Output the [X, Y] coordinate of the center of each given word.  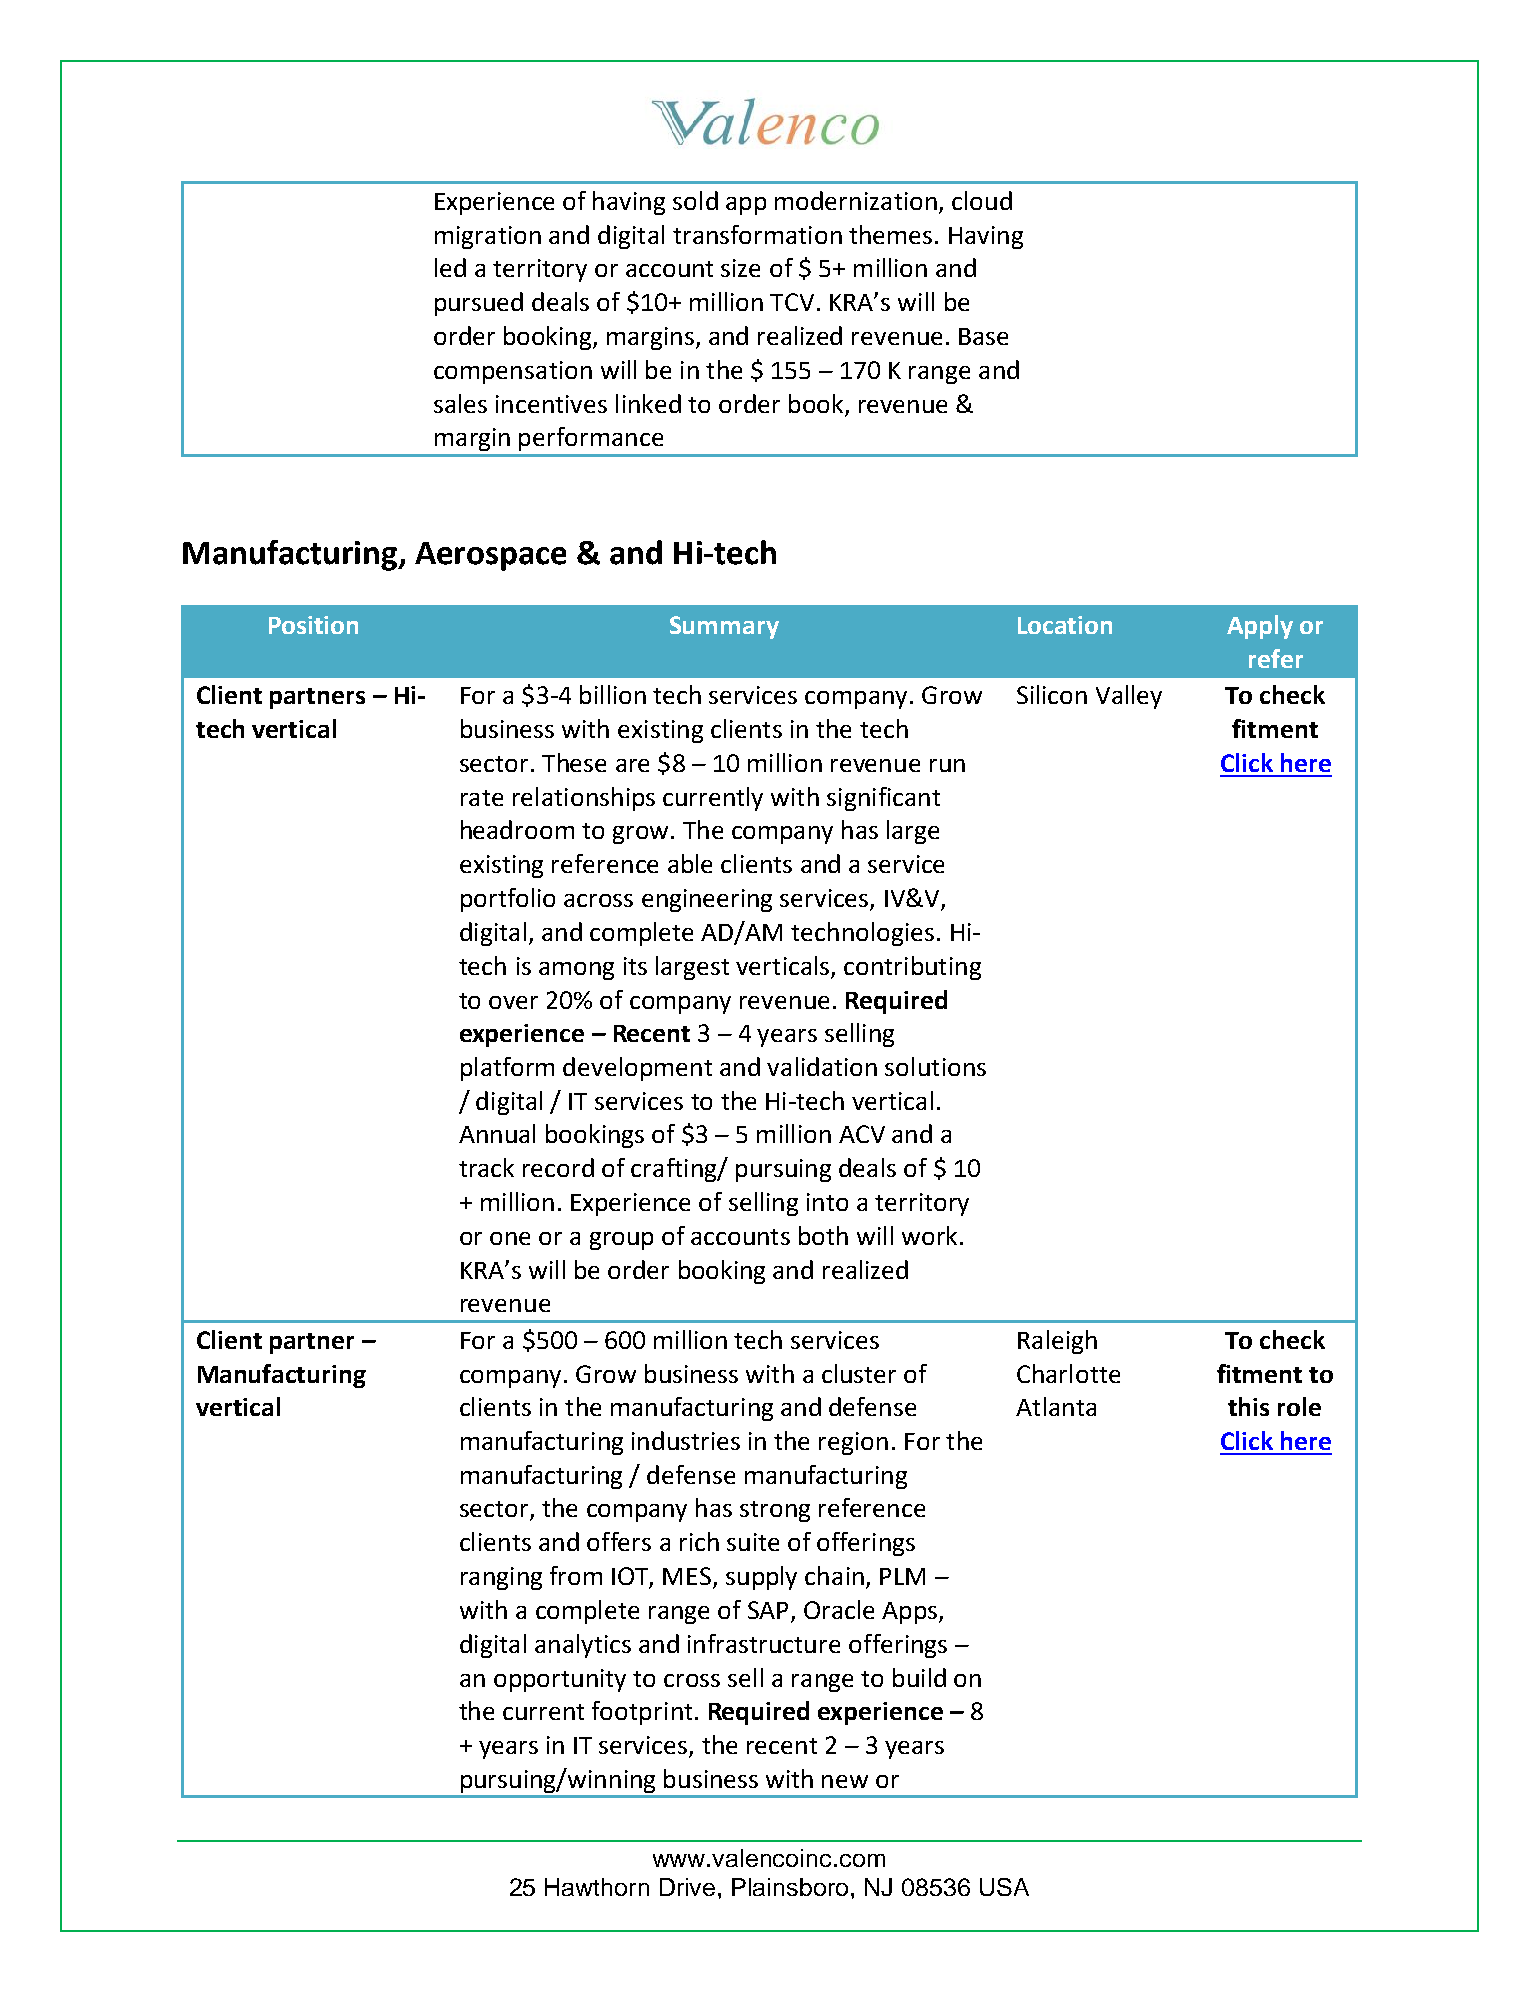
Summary [724, 627]
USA [1004, 1887]
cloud [982, 200]
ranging [501, 1578]
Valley [1129, 697]
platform [507, 1069]
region [853, 1443]
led [450, 267]
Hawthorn [597, 1887]
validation [822, 1066]
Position [313, 625]
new [845, 1781]
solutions [935, 1066]
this [1248, 1406]
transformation [757, 234]
